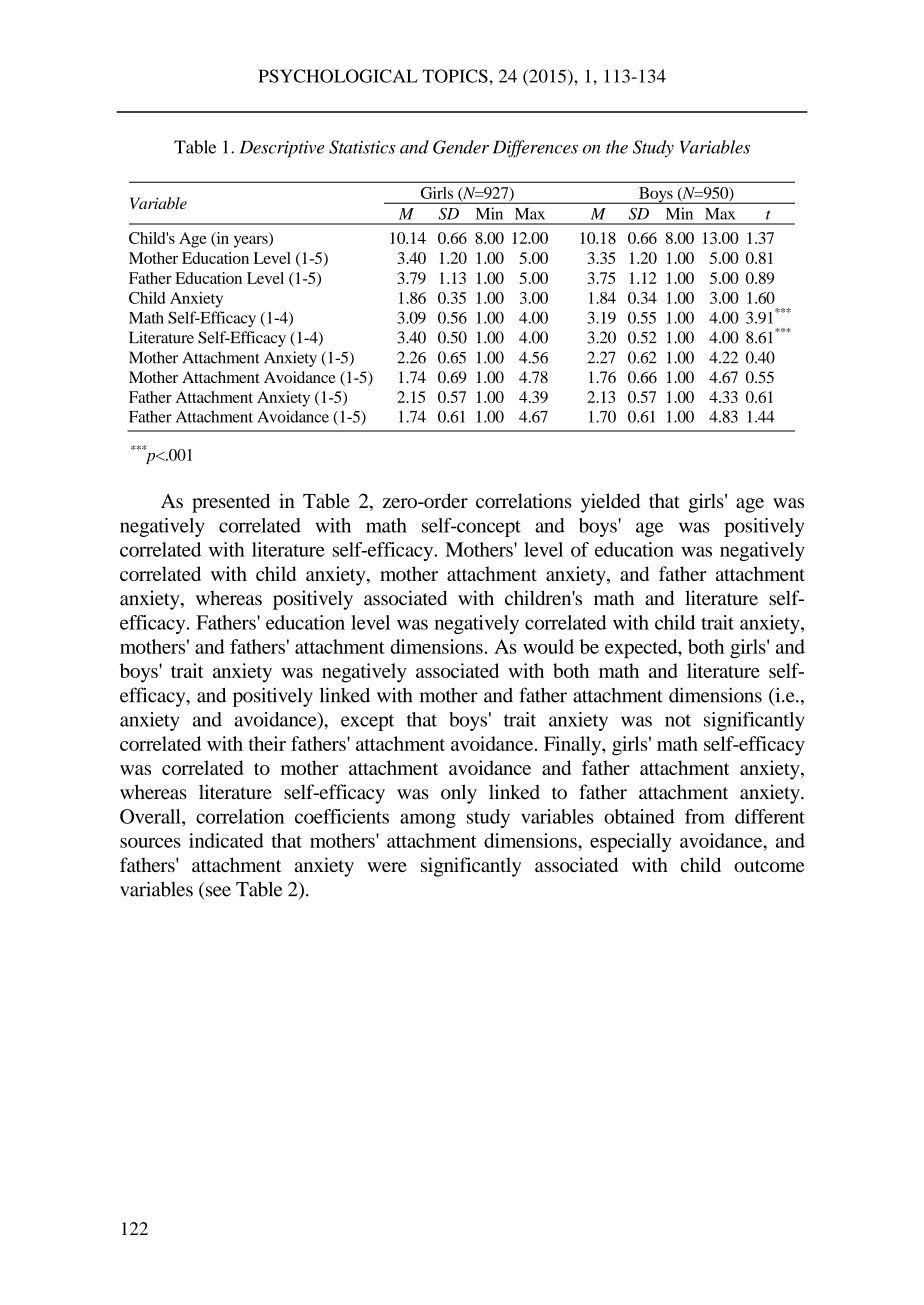  What do you see at coordinates (705, 816) in the screenshot?
I see `from` at bounding box center [705, 816].
